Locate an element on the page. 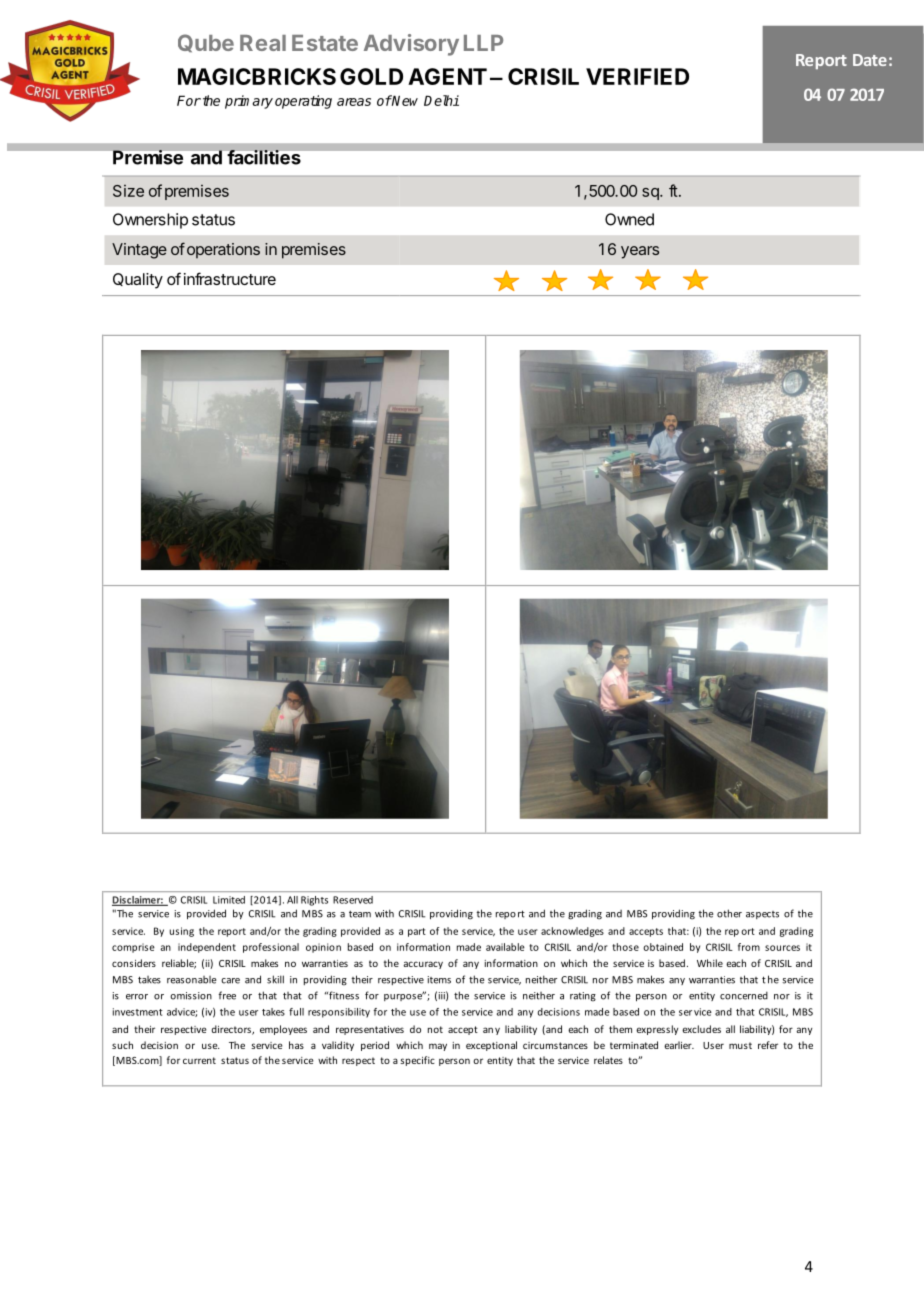 The width and height of the document is (924, 1308). current is located at coordinates (199, 1060).
